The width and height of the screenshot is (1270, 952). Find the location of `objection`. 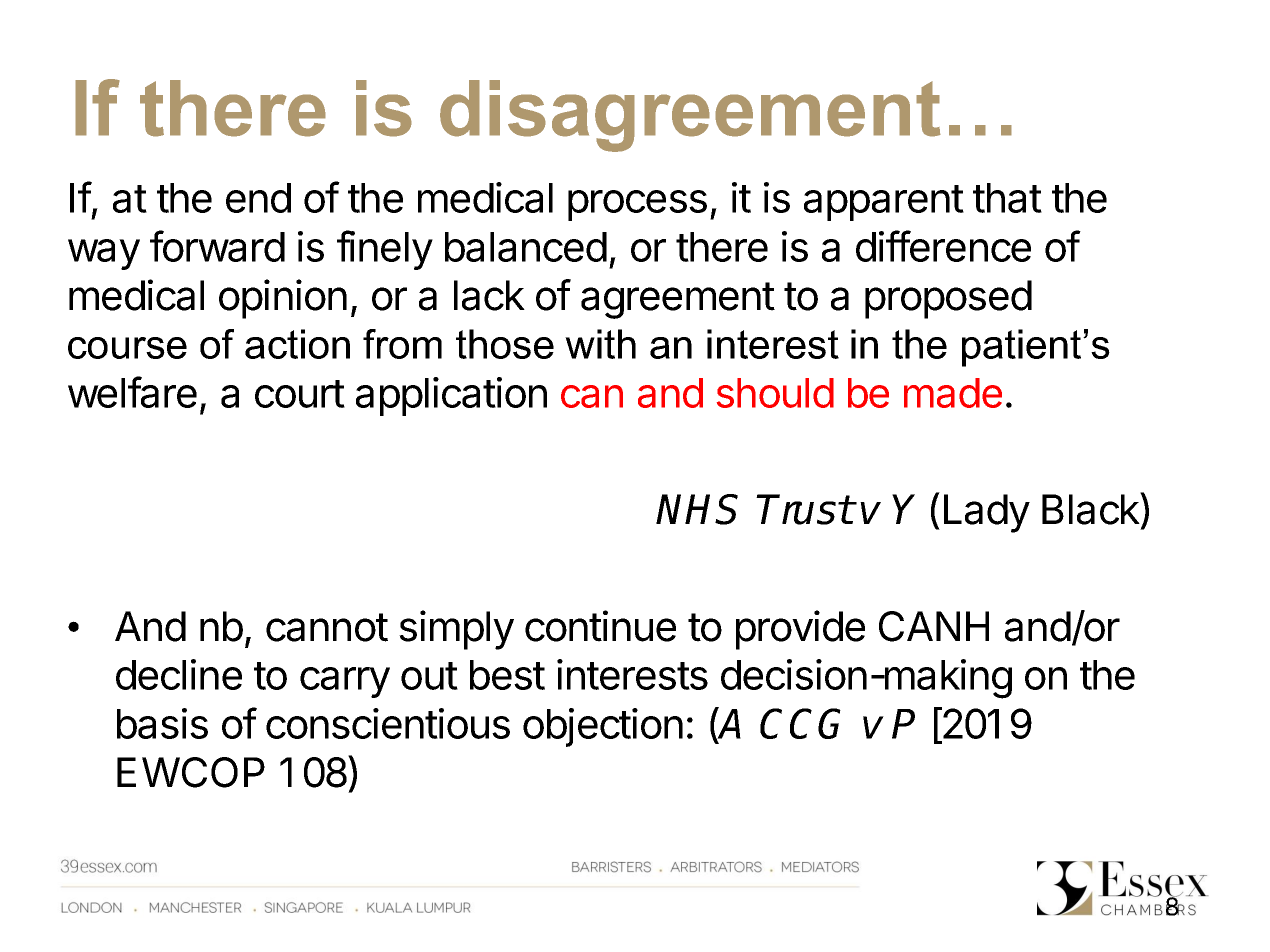

objection is located at coordinates (603, 727).
